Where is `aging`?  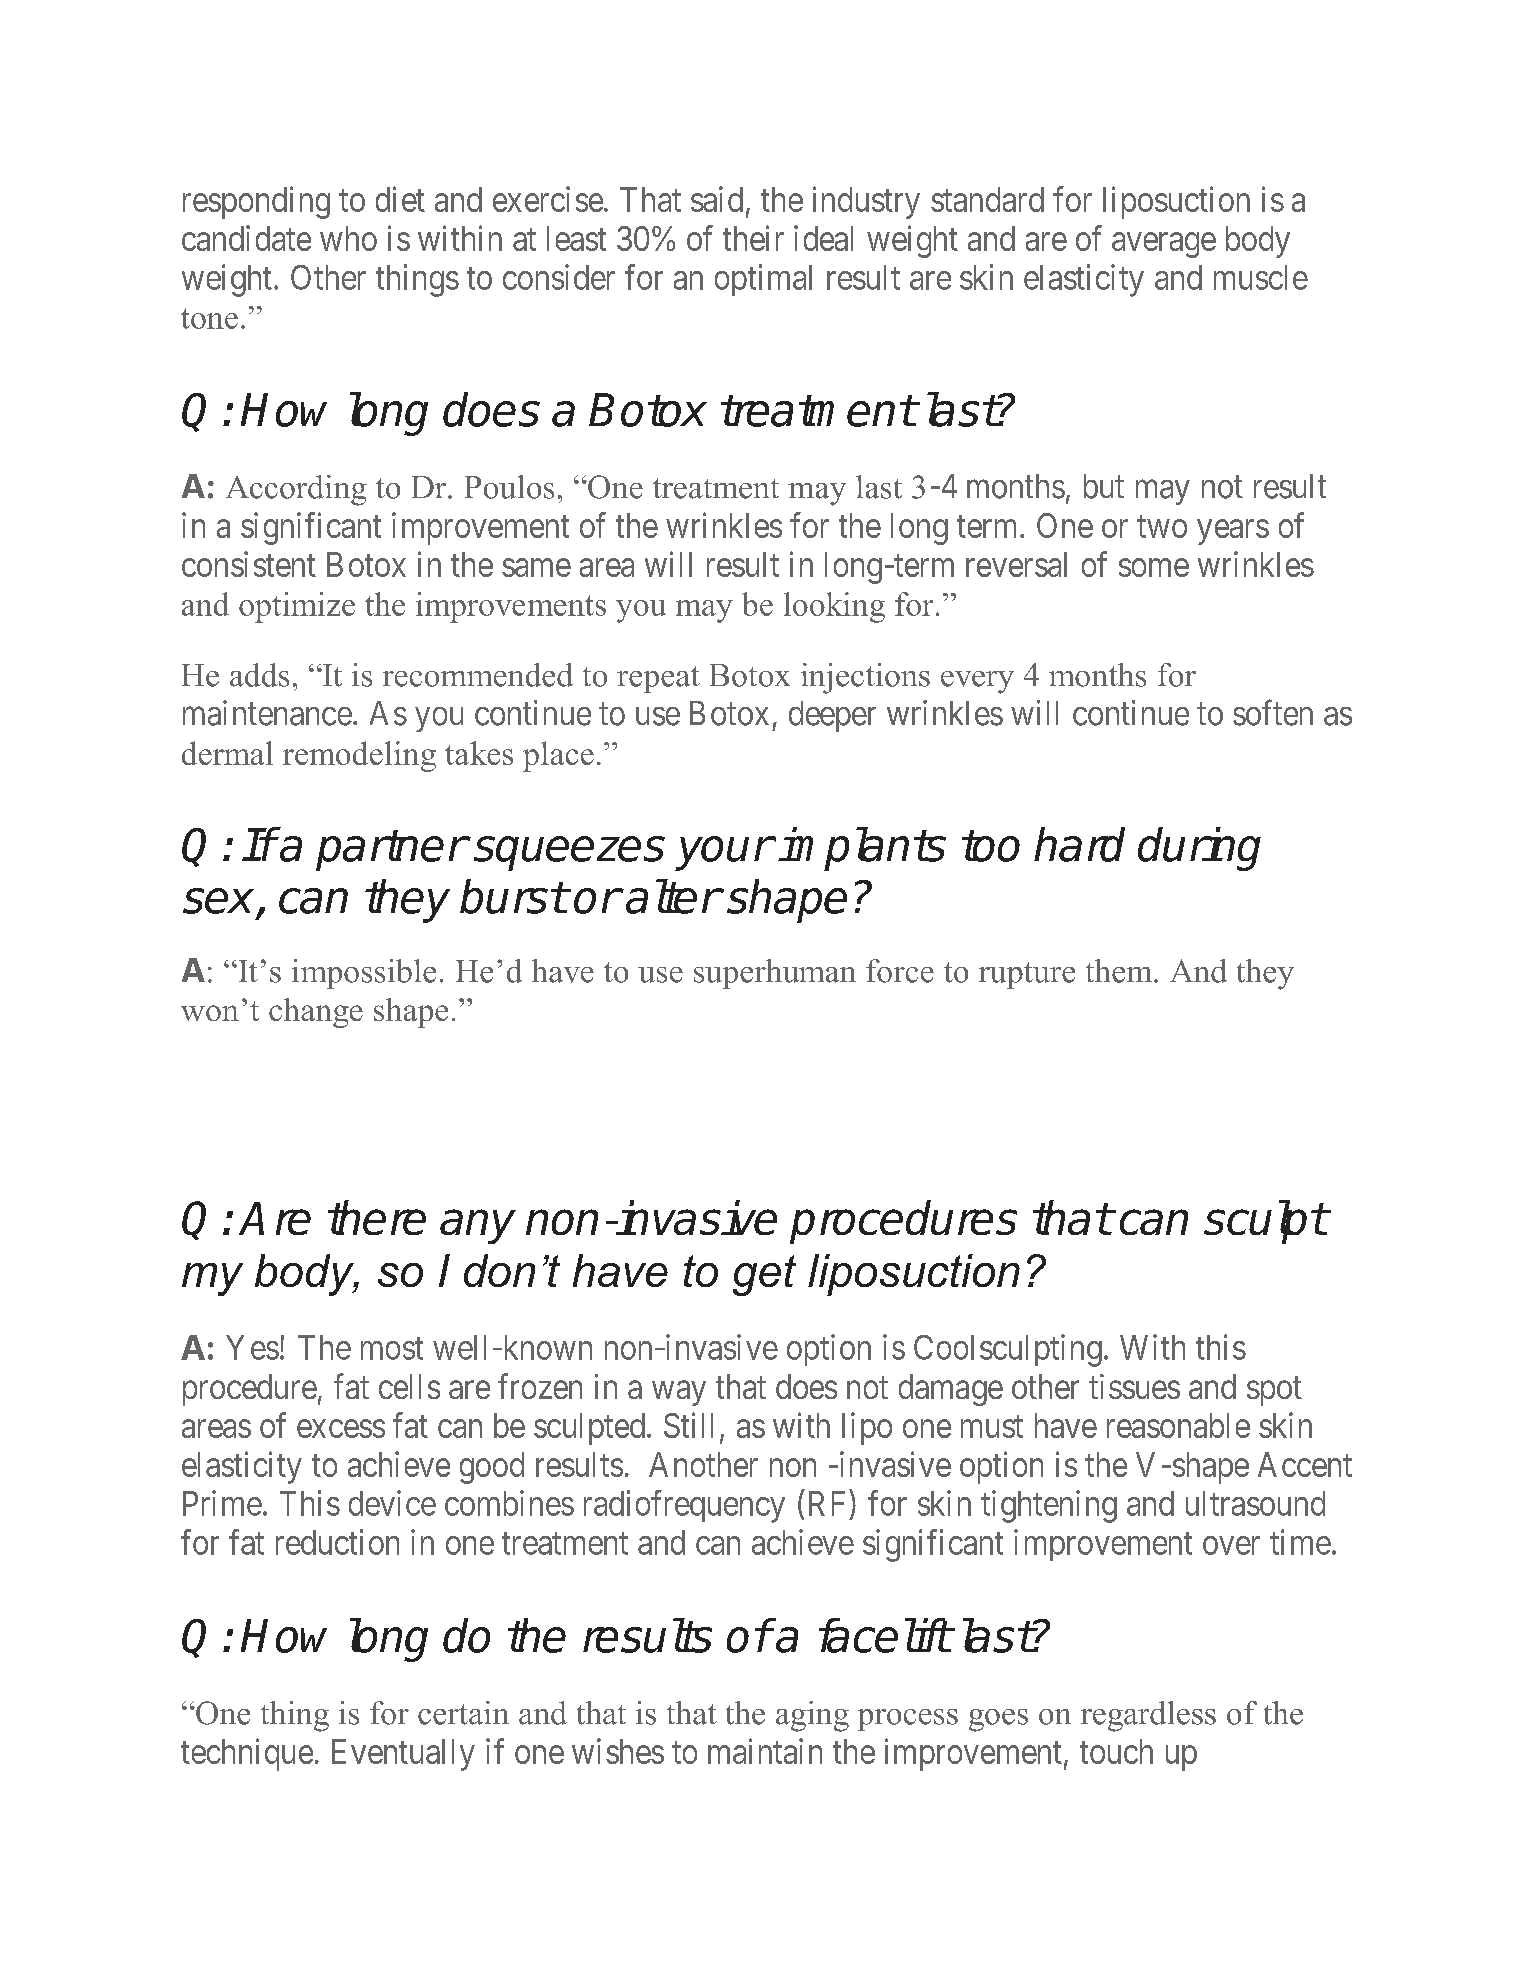
aging is located at coordinates (812, 1716).
